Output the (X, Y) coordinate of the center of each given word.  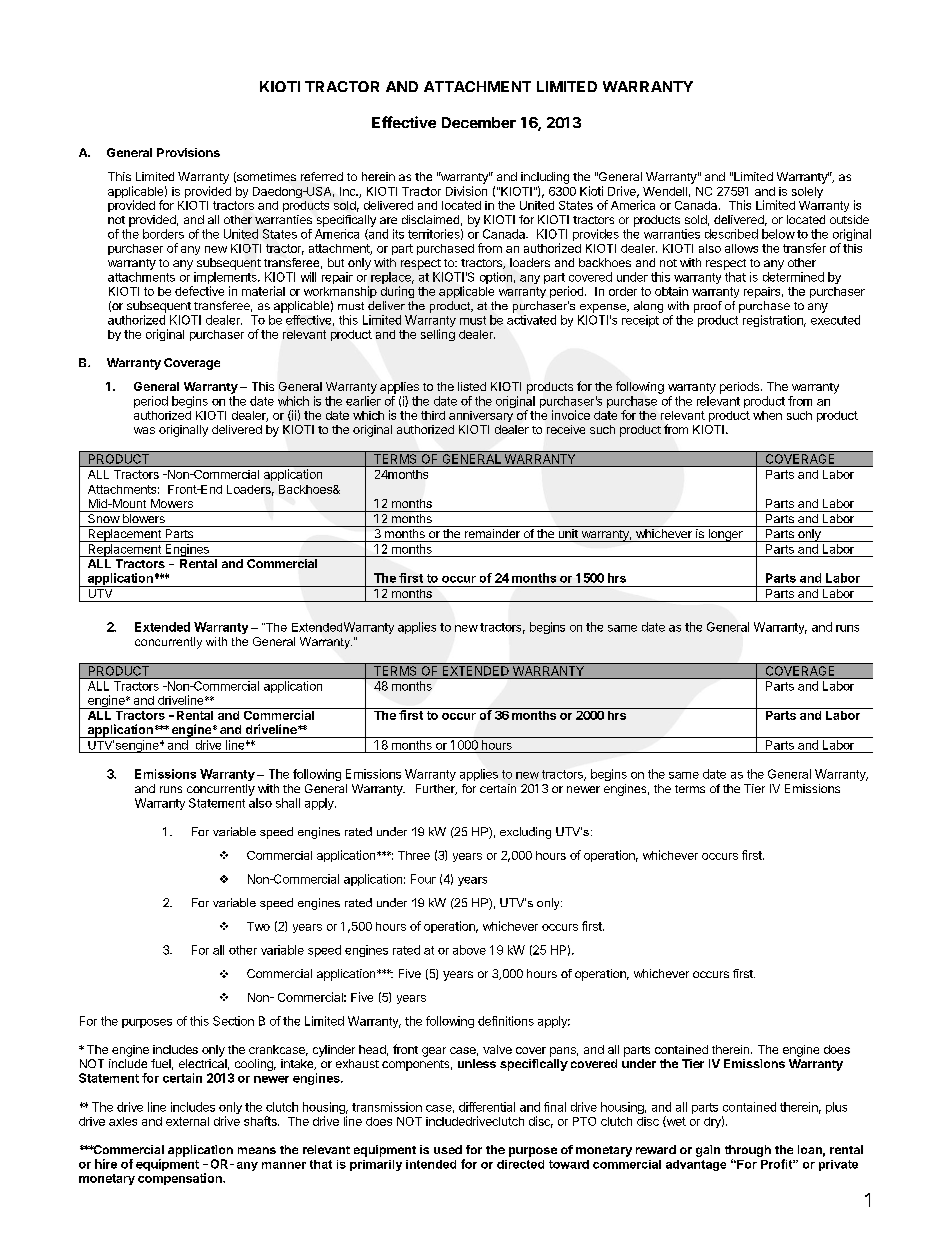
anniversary (481, 416)
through (748, 1151)
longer (725, 535)
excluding (525, 833)
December (479, 122)
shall (288, 803)
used (448, 1149)
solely (807, 192)
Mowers (172, 503)
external (187, 1121)
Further (436, 789)
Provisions (188, 152)
